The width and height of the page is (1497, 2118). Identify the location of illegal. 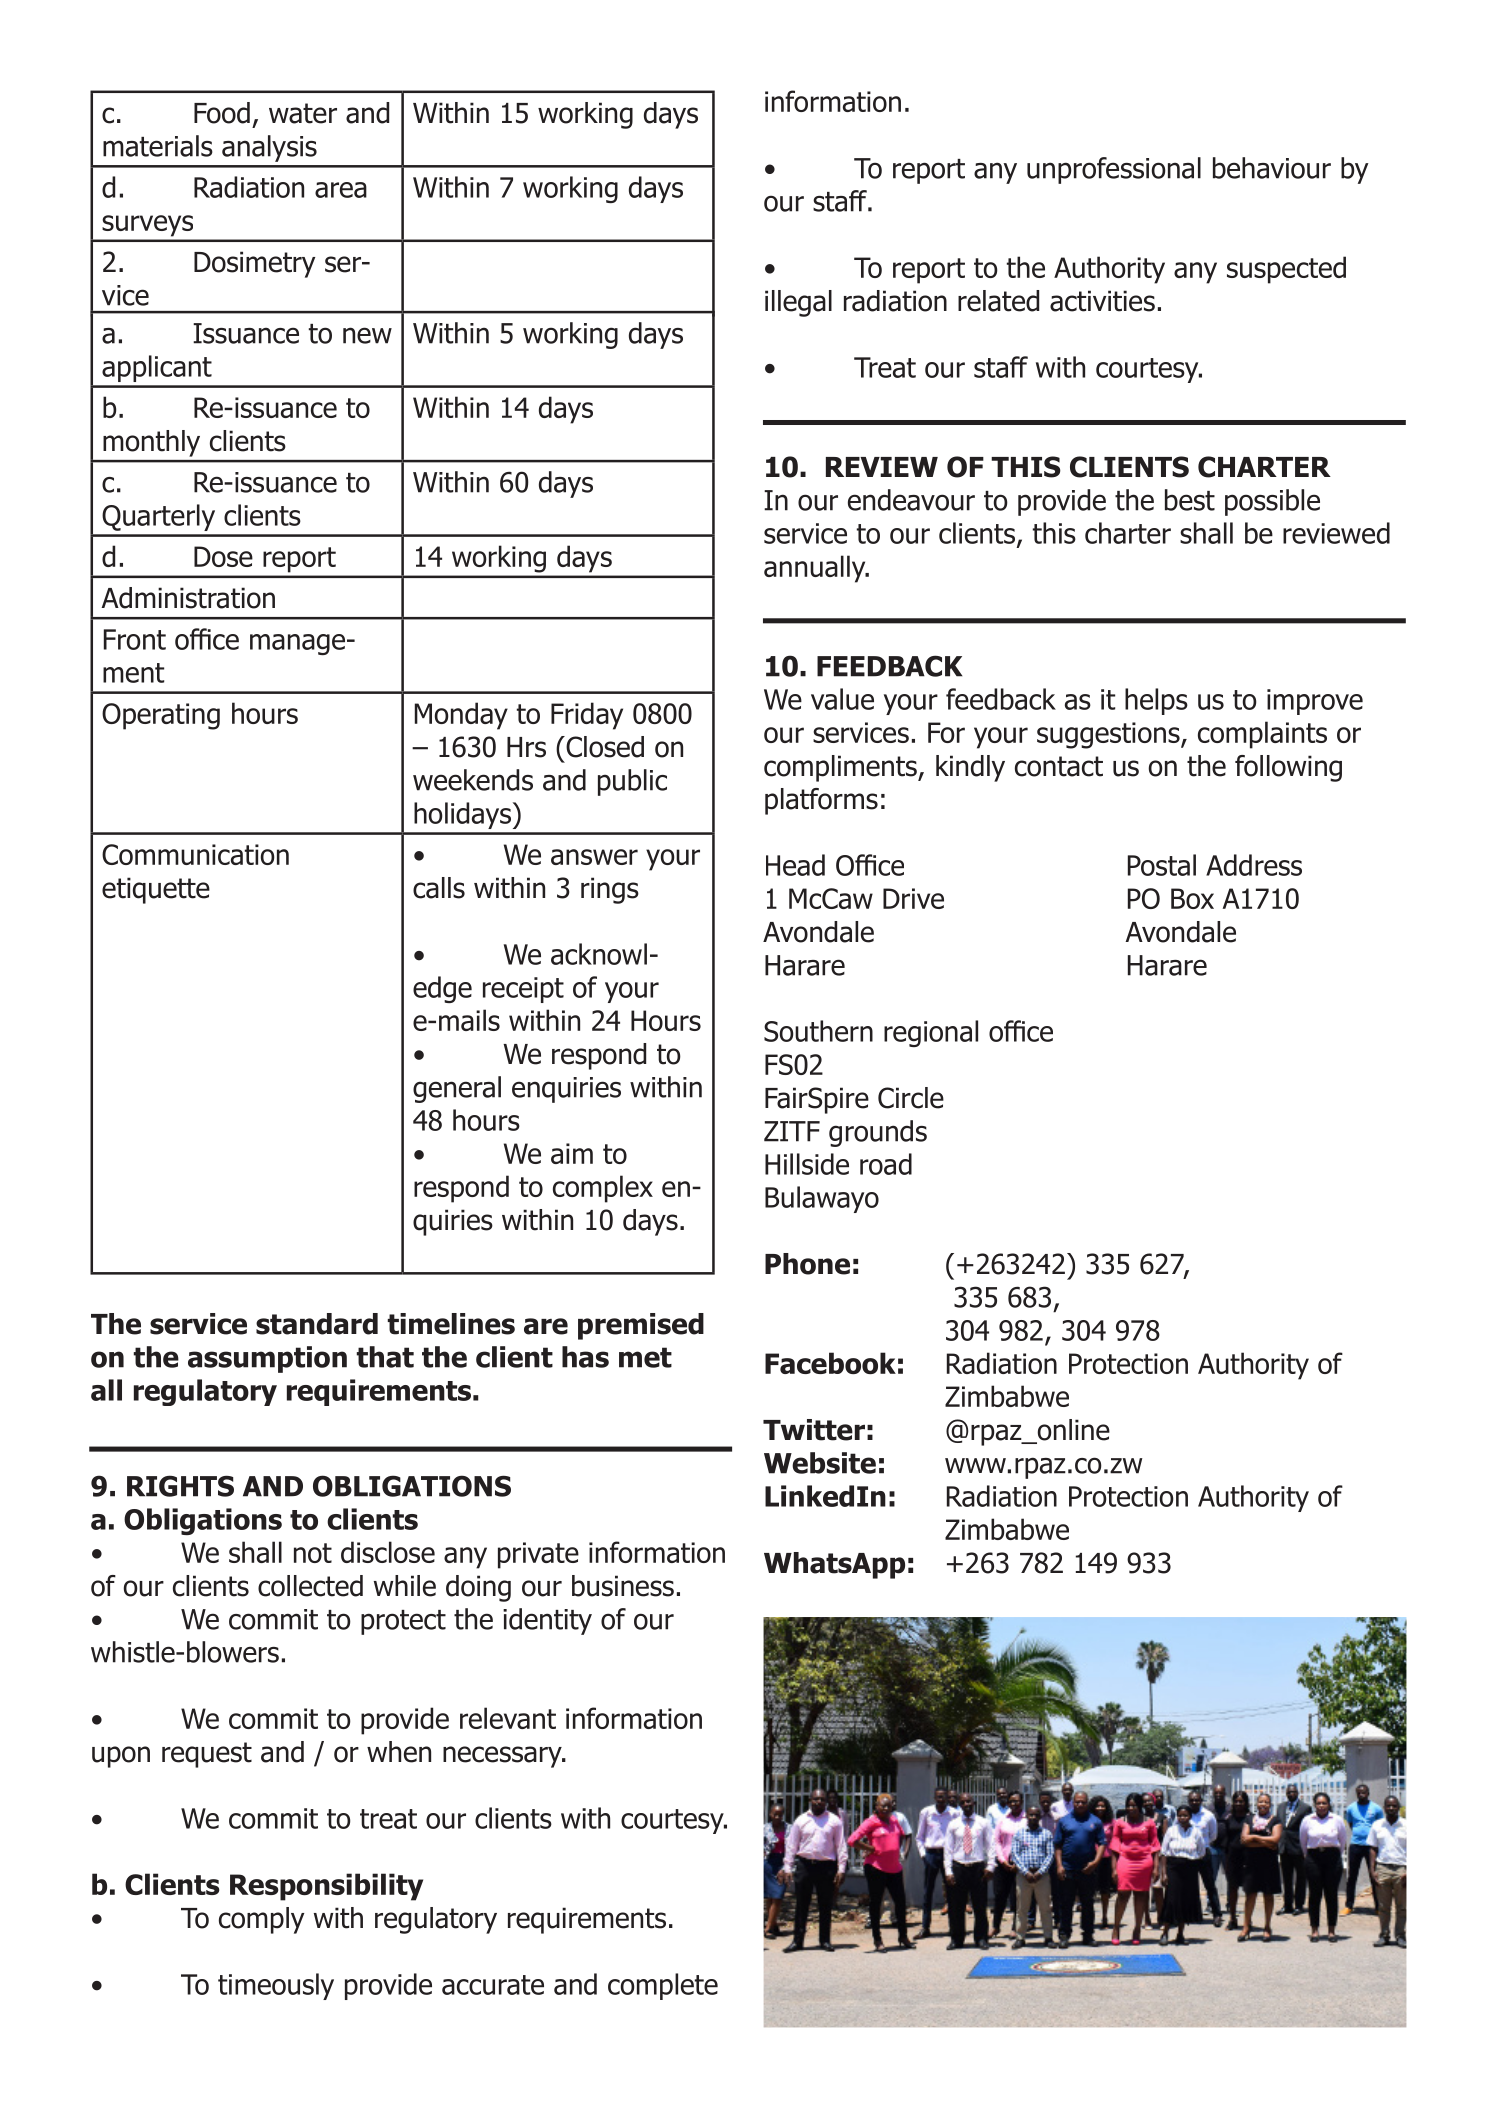
(798, 303).
